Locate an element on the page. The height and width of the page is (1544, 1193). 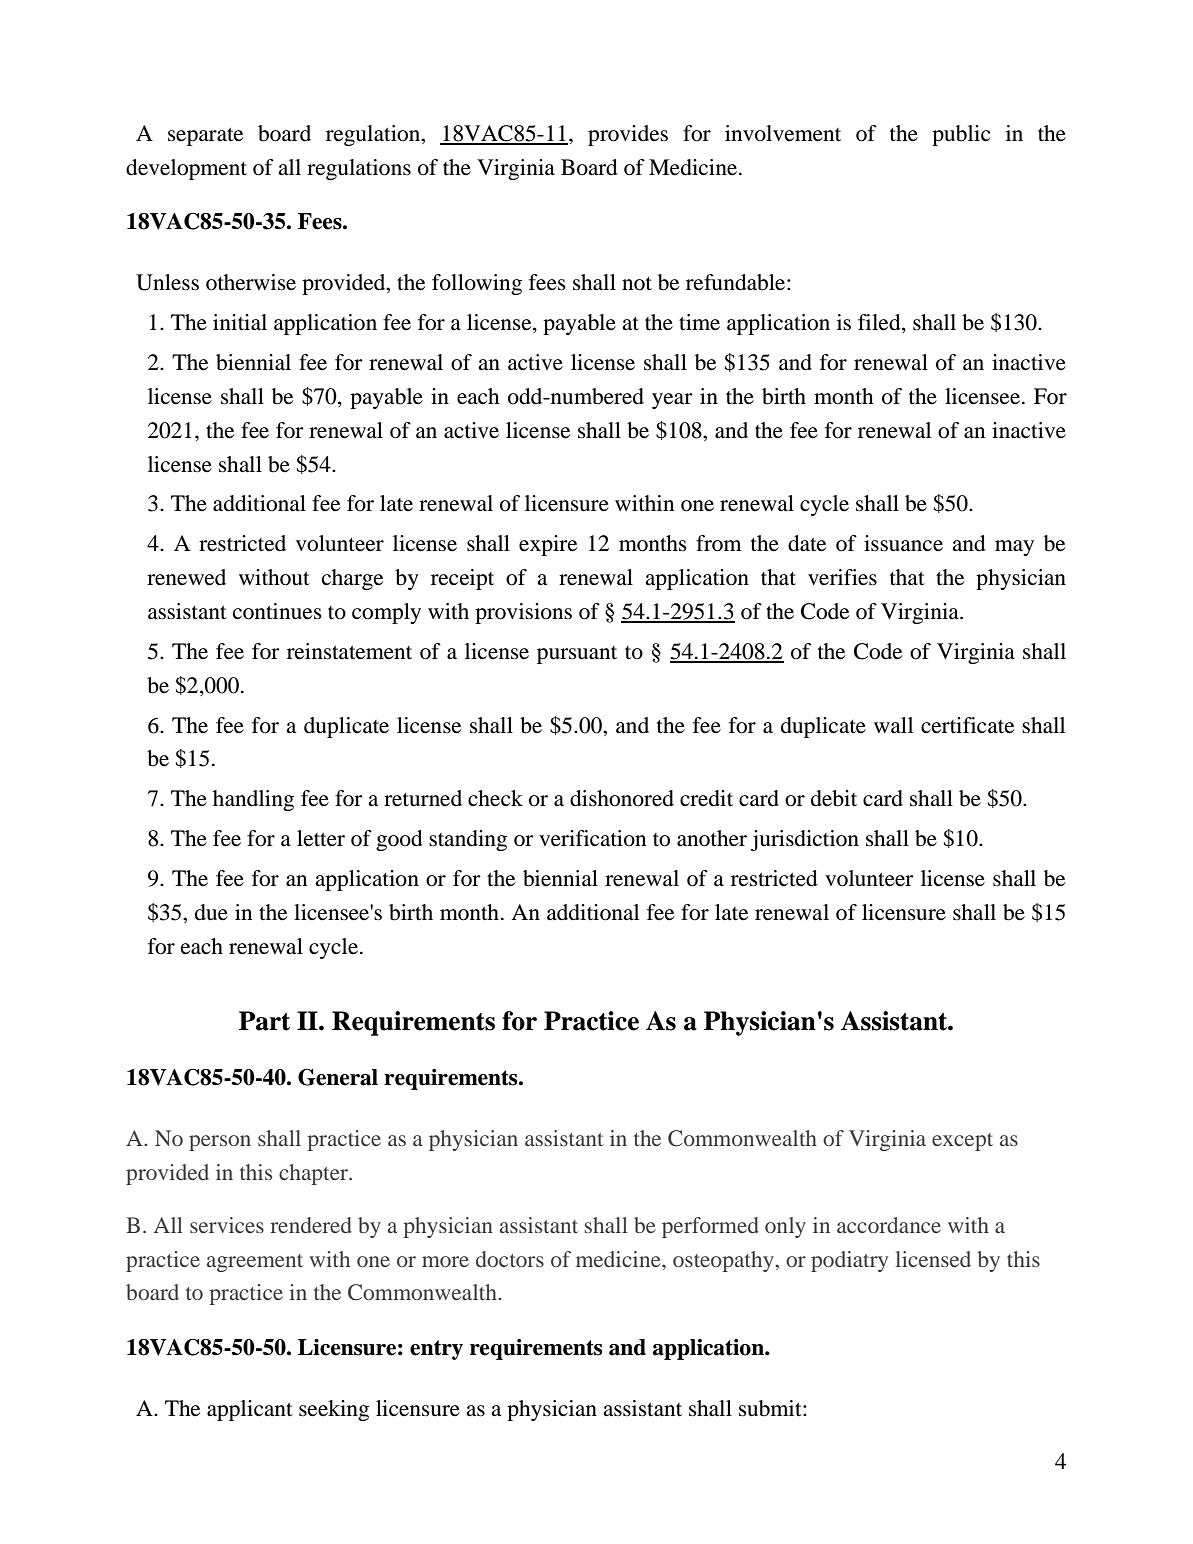
handling is located at coordinates (253, 800).
